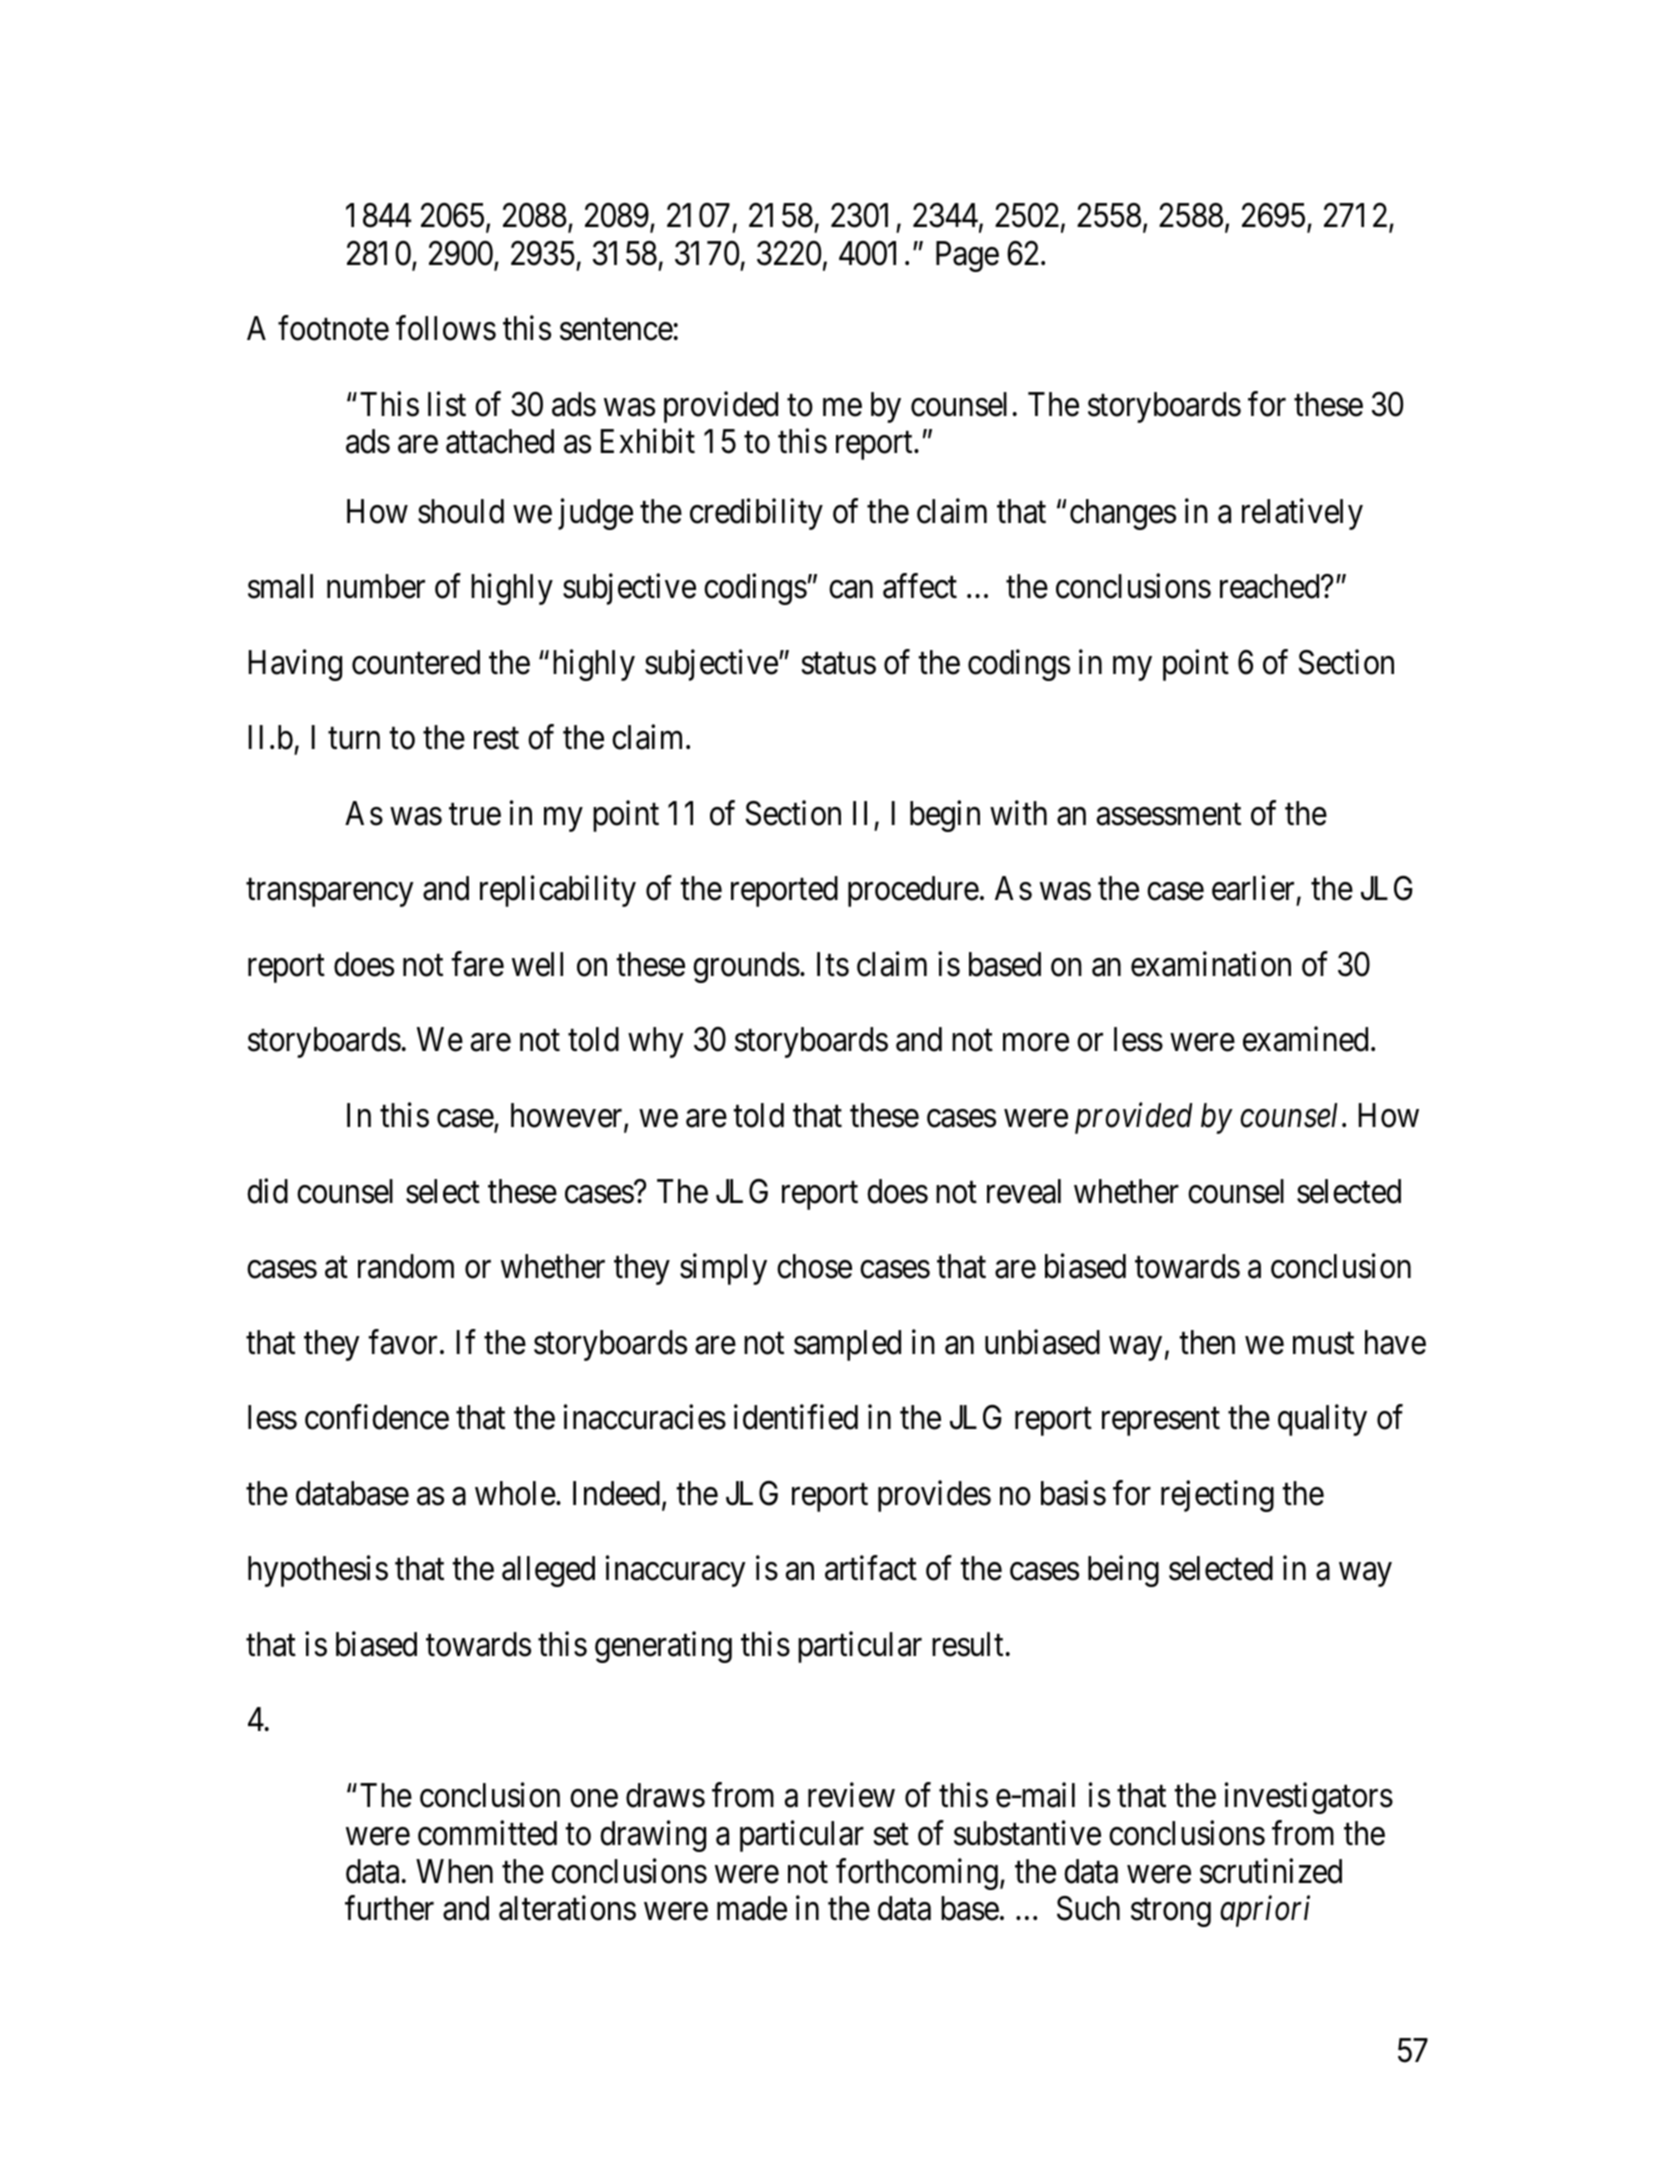 The image size is (1675, 2168). I want to click on then, so click(1207, 1342).
